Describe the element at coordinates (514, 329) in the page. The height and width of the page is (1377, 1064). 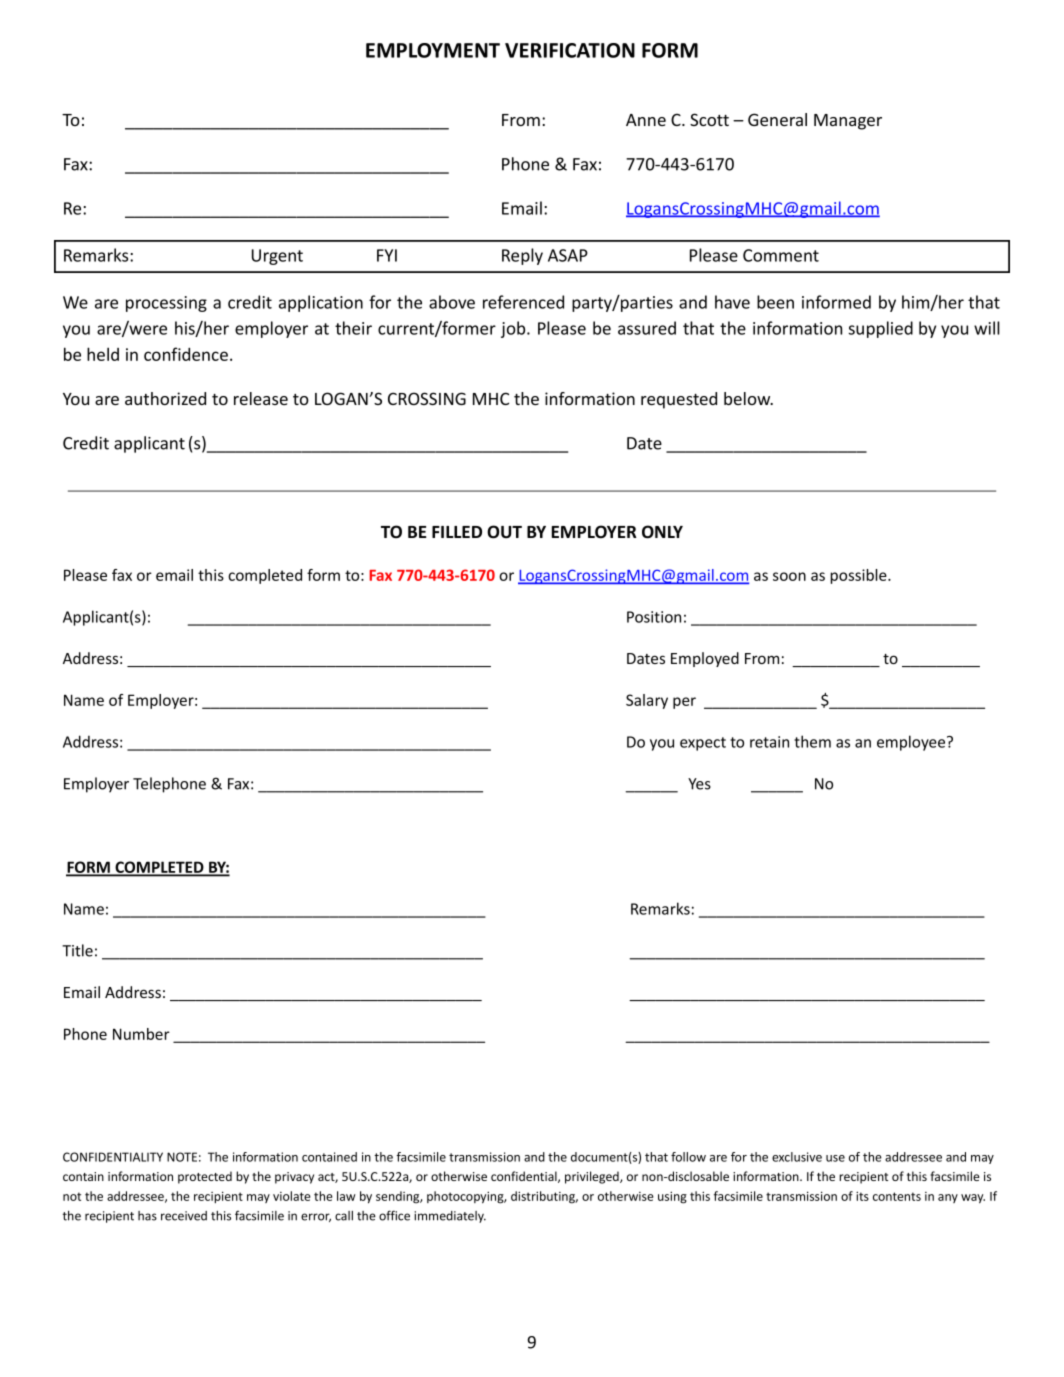
I see `job` at that location.
